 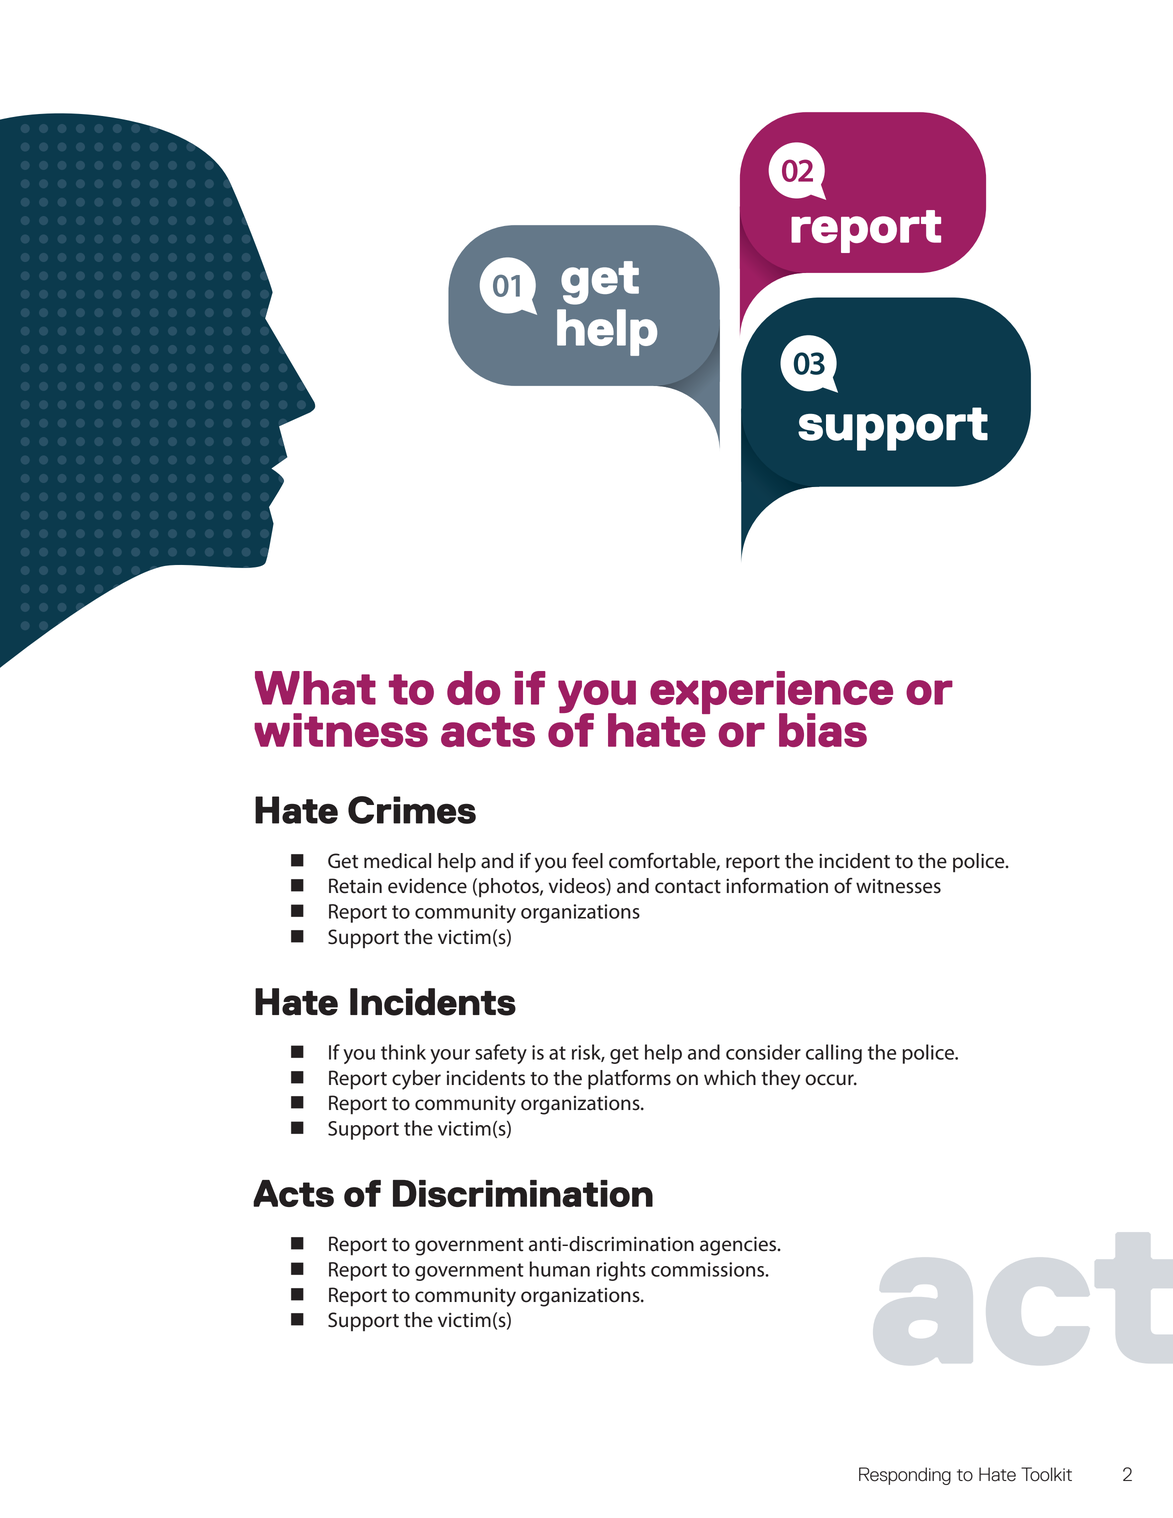 I want to click on evidence, so click(x=427, y=886).
